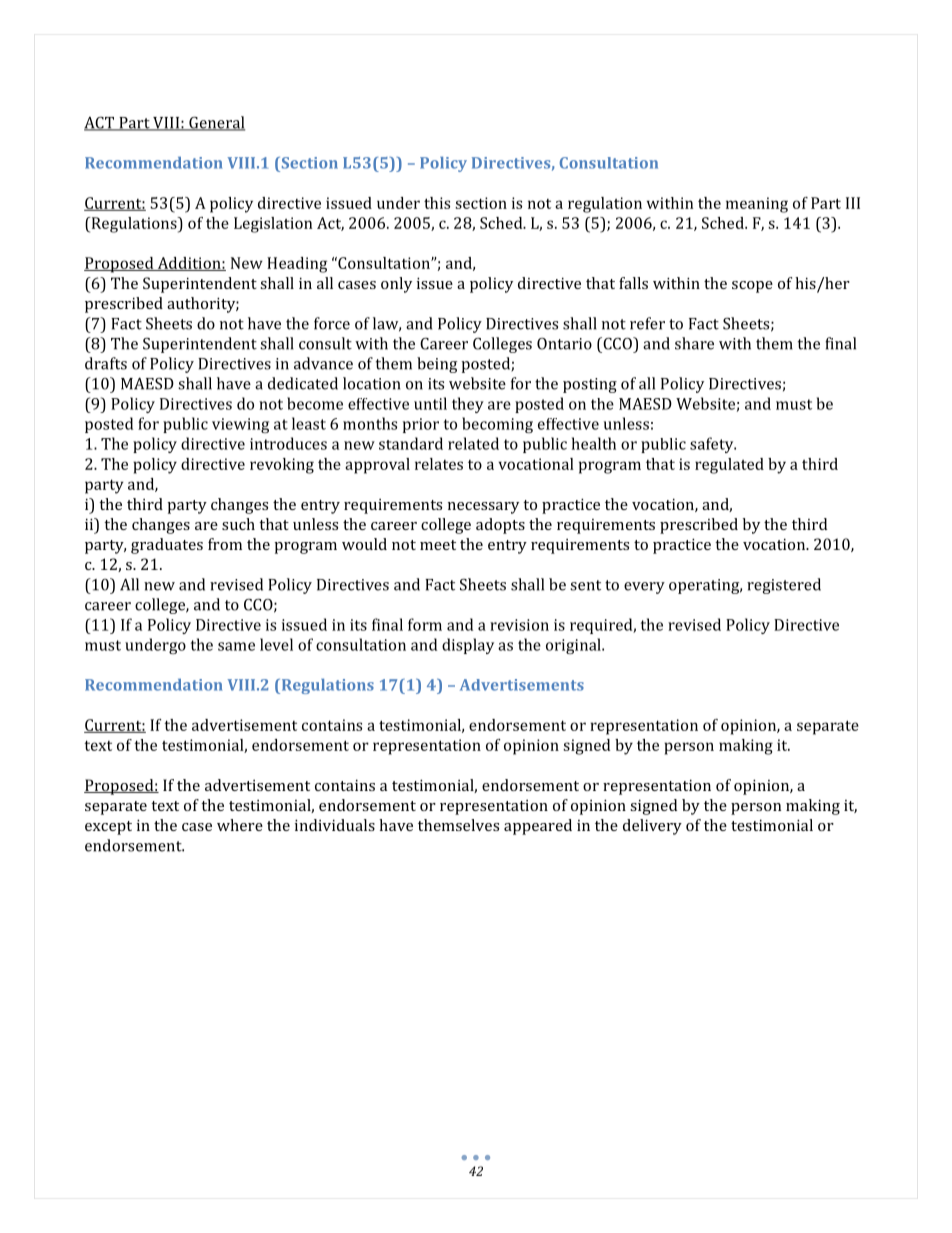 The width and height of the document is (952, 1233). What do you see at coordinates (106, 363) in the document?
I see `drafts` at bounding box center [106, 363].
